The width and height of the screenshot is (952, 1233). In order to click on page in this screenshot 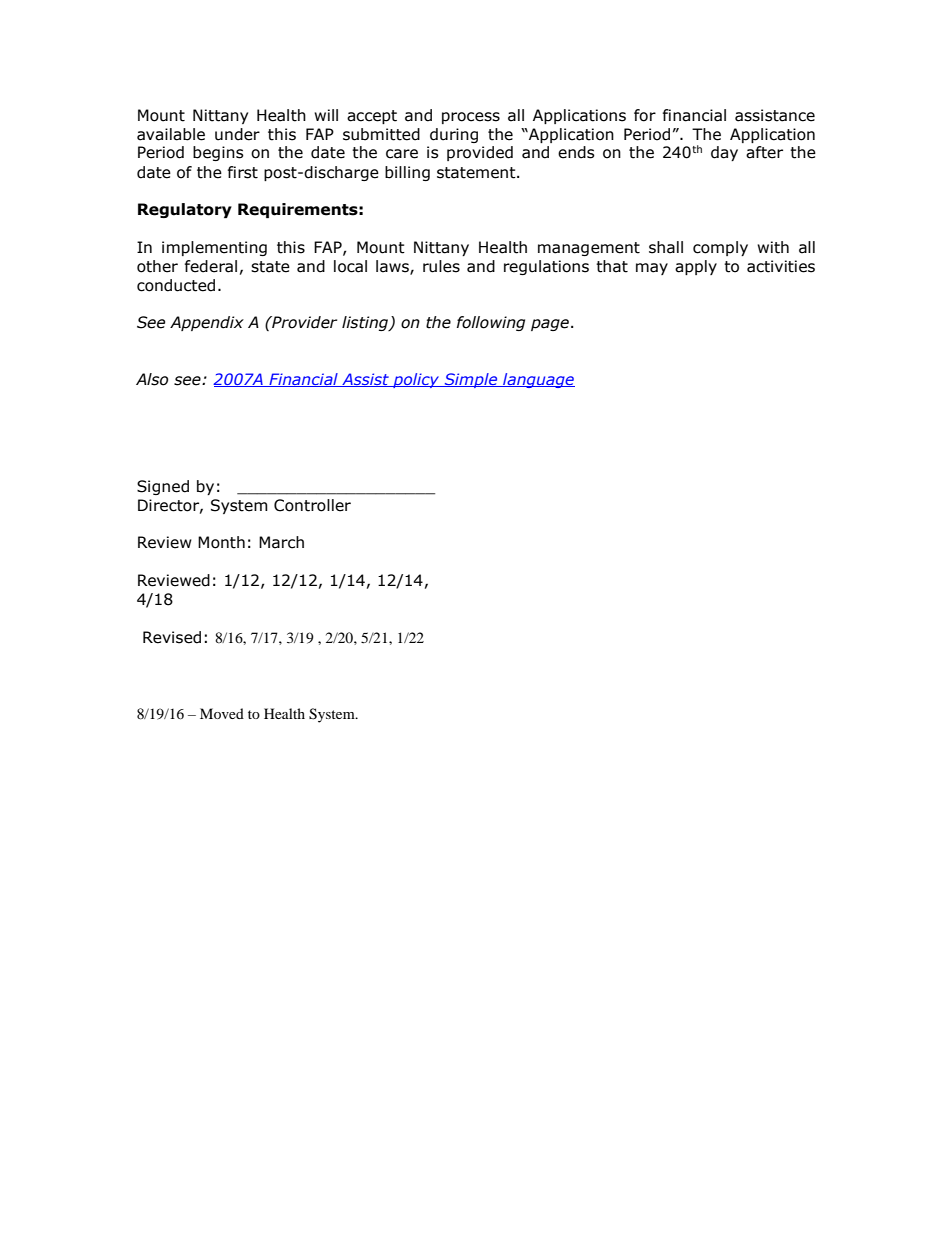, I will do `click(550, 325)`.
